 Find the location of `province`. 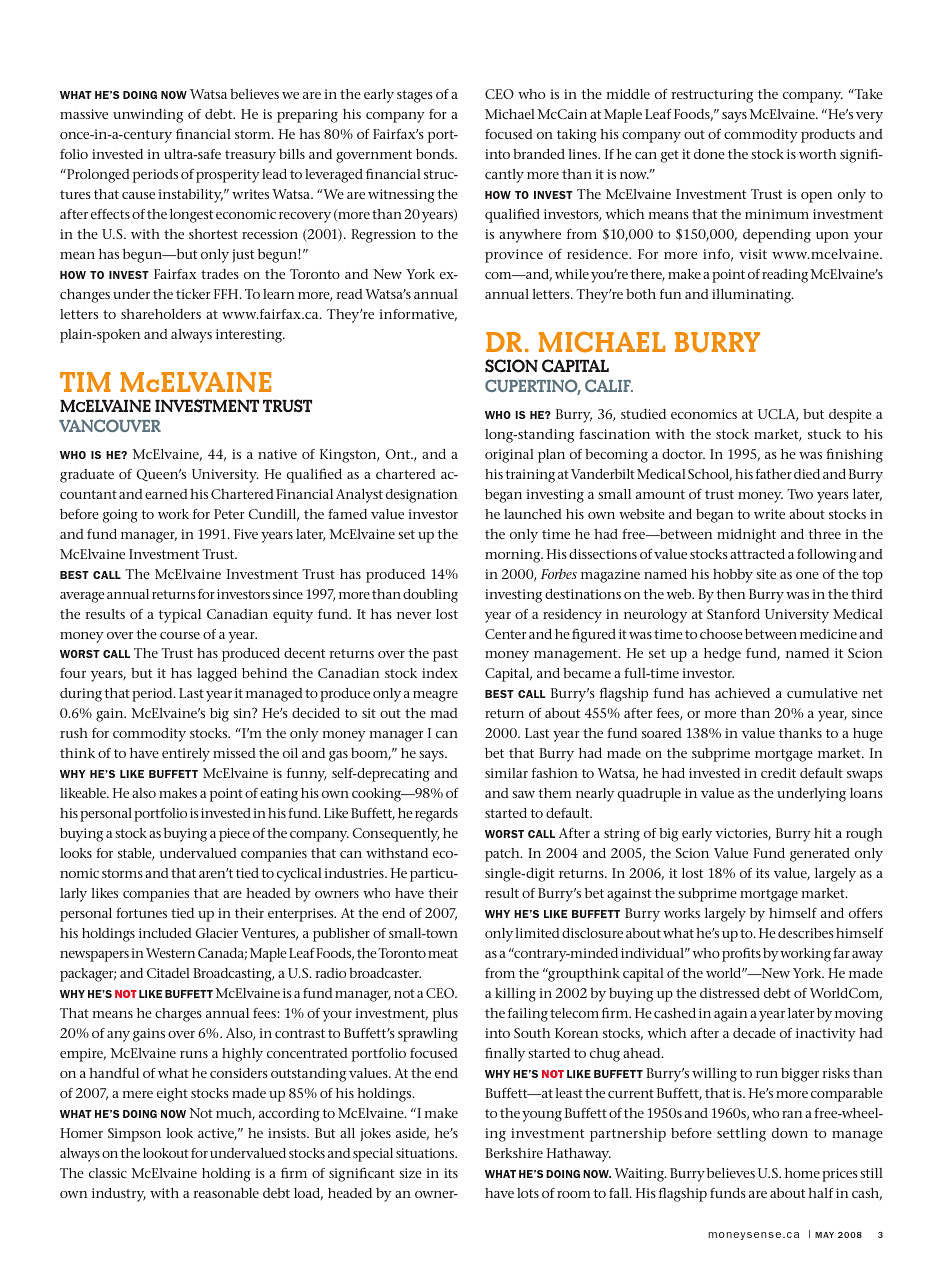

province is located at coordinates (514, 256).
